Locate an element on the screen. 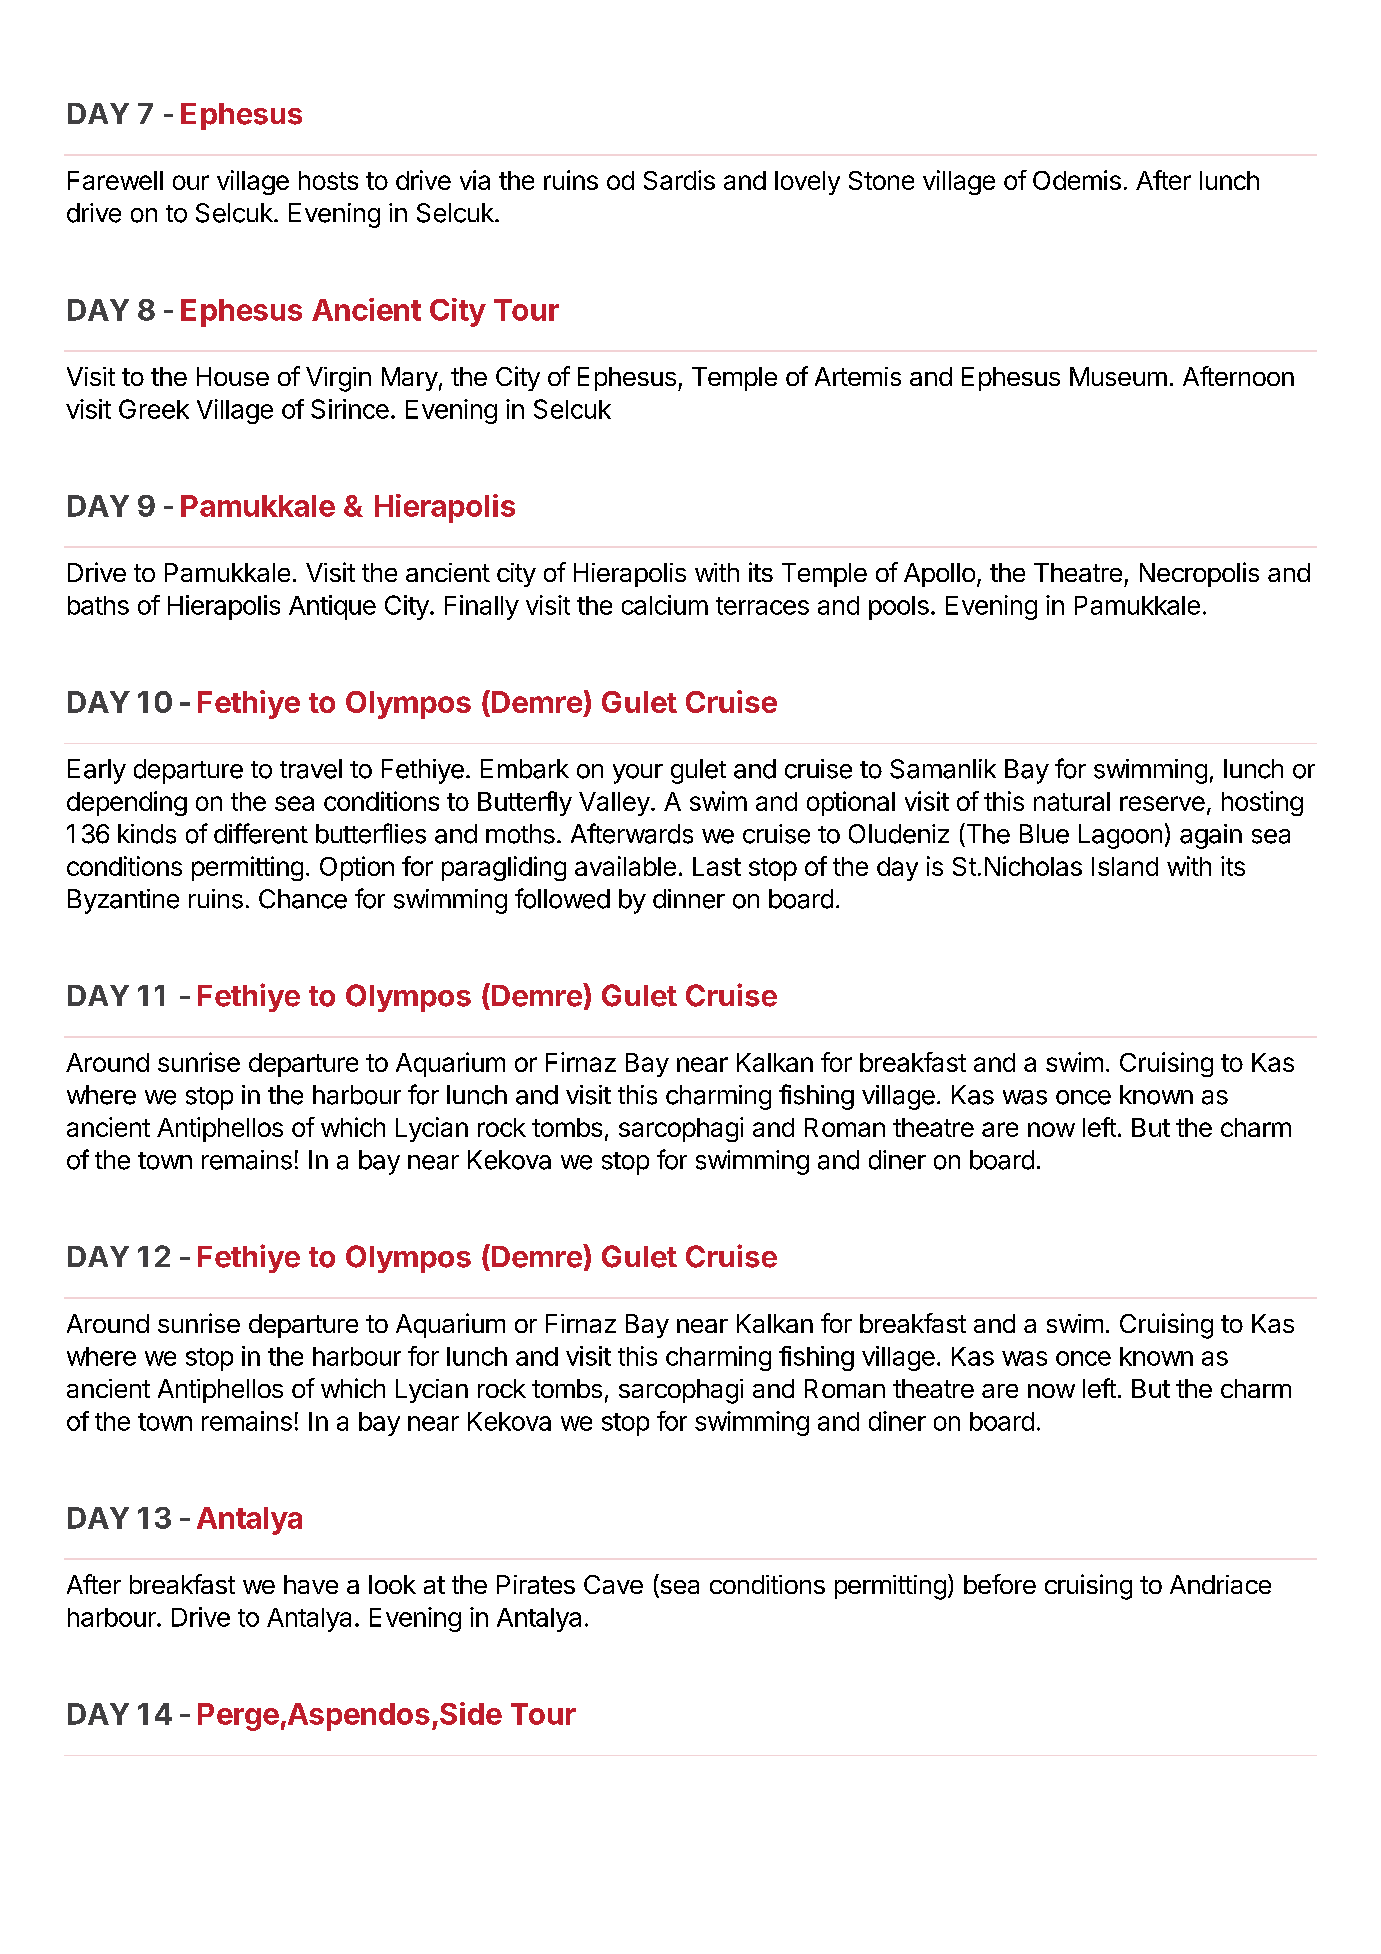 The height and width of the screenshot is (1954, 1381). Cave is located at coordinates (613, 1584).
